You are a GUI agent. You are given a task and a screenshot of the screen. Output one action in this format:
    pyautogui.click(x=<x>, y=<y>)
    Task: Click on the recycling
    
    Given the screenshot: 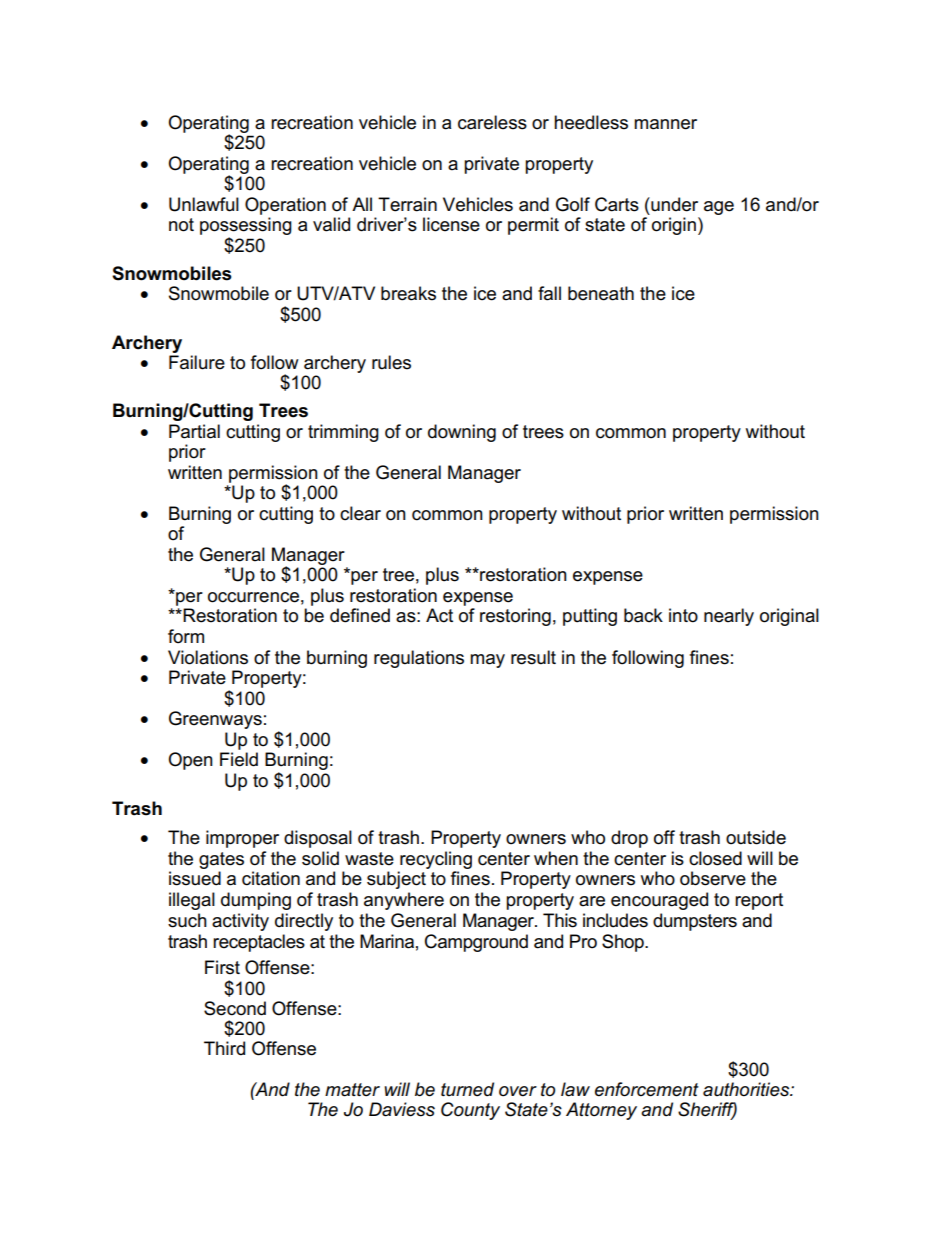 What is the action you would take?
    pyautogui.click(x=436, y=860)
